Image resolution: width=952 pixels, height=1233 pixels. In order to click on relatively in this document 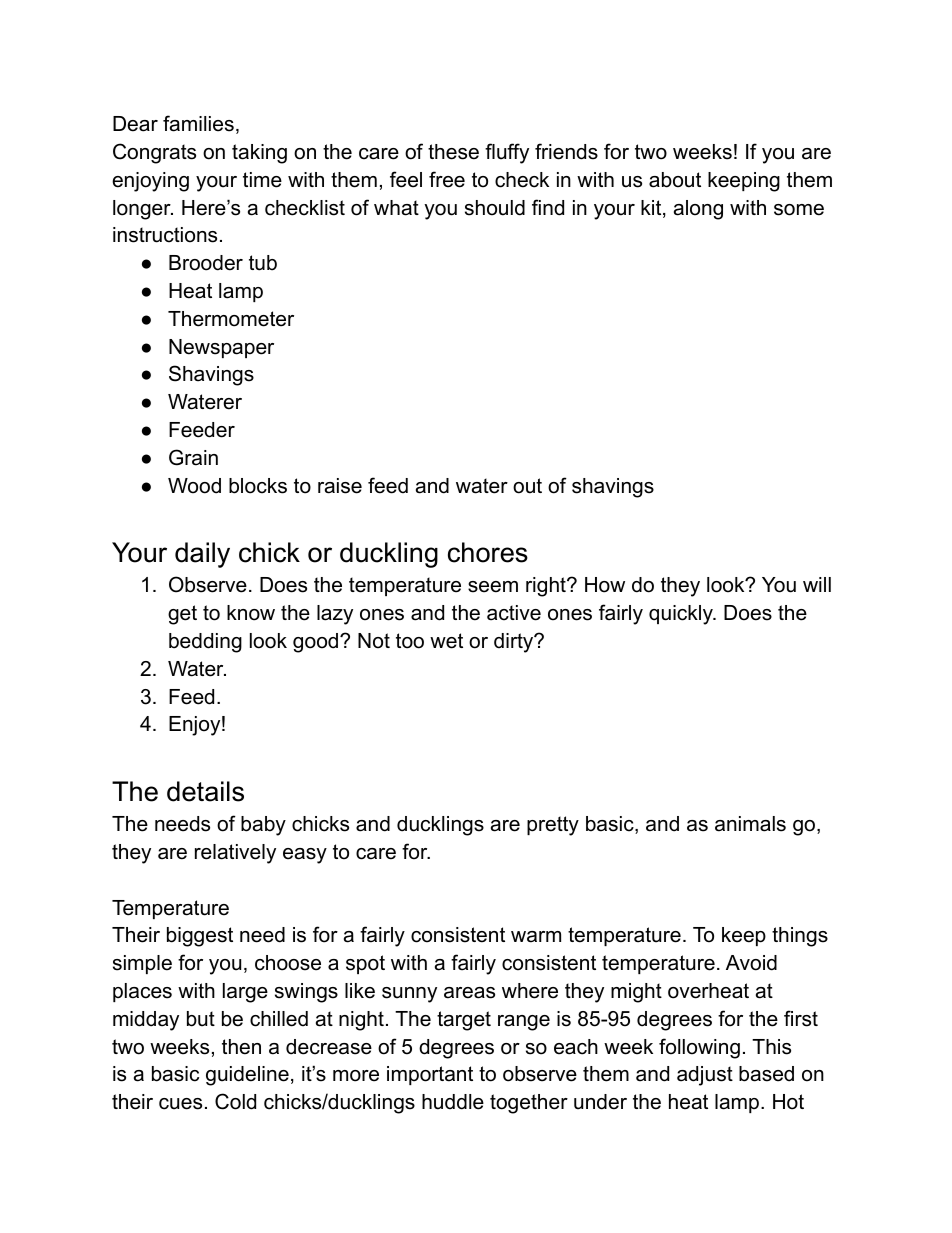, I will do `click(235, 854)`.
